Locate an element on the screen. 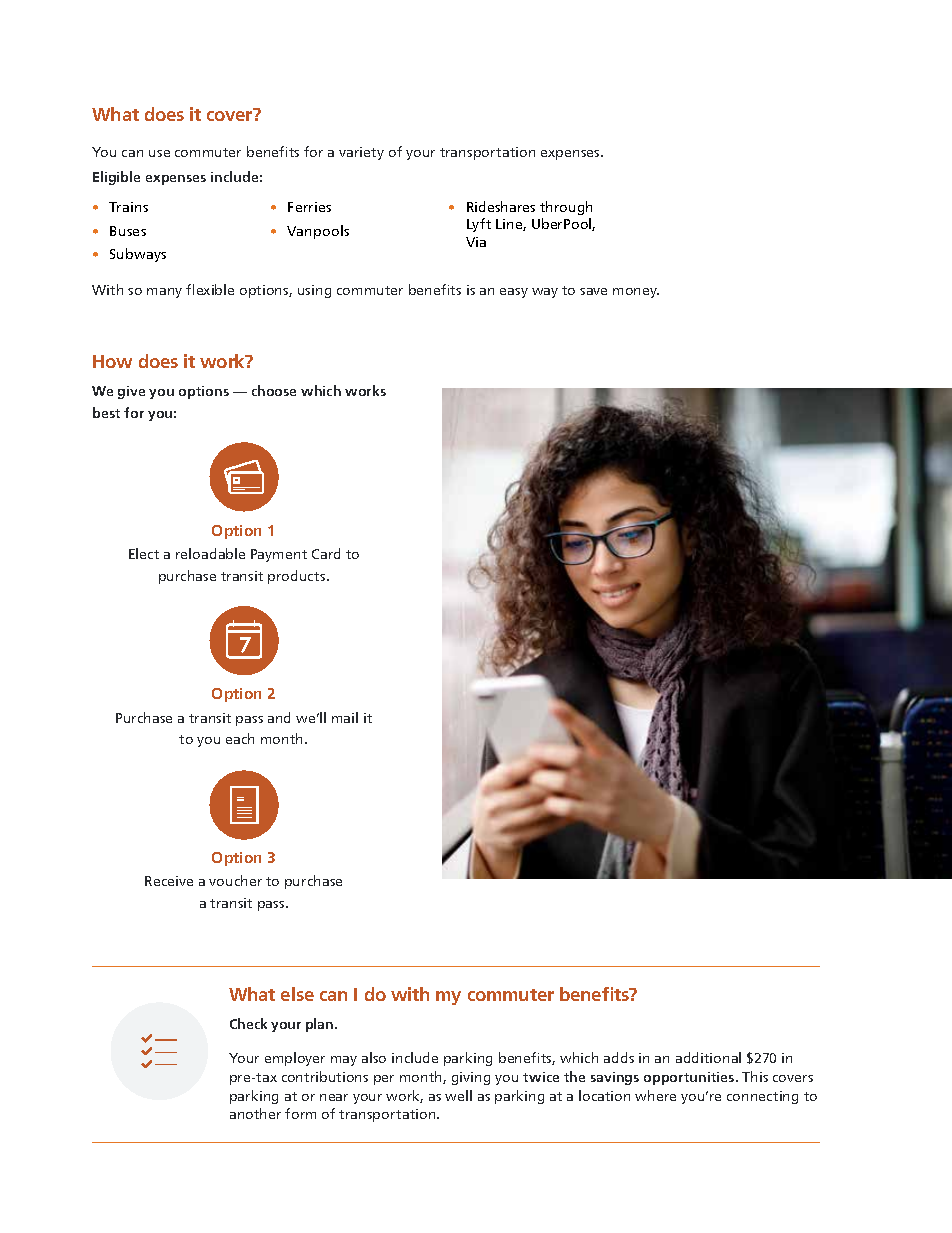 Image resolution: width=952 pixels, height=1233 pixels. through is located at coordinates (566, 208).
